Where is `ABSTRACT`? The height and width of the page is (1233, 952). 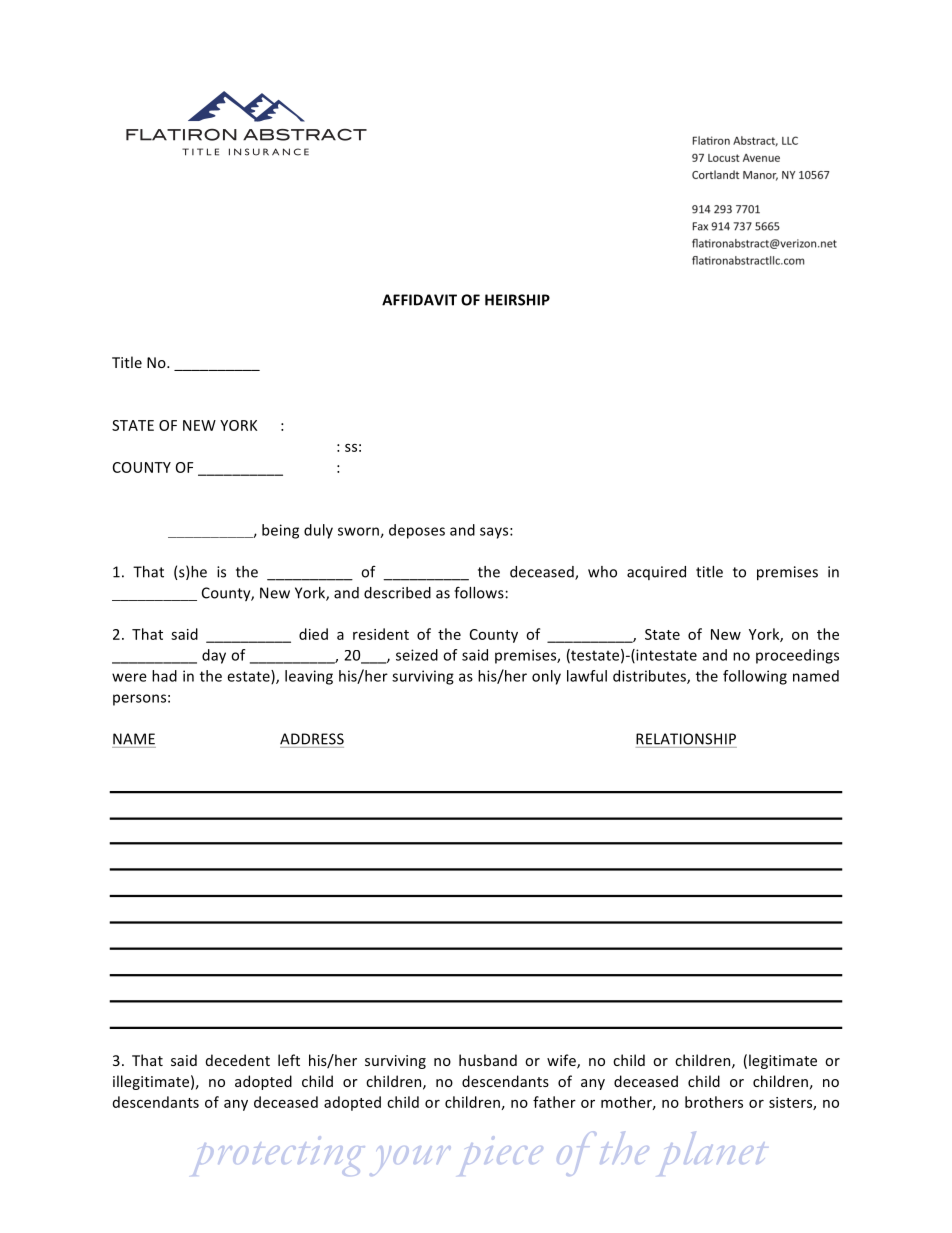
ABSTRACT is located at coordinates (305, 135).
